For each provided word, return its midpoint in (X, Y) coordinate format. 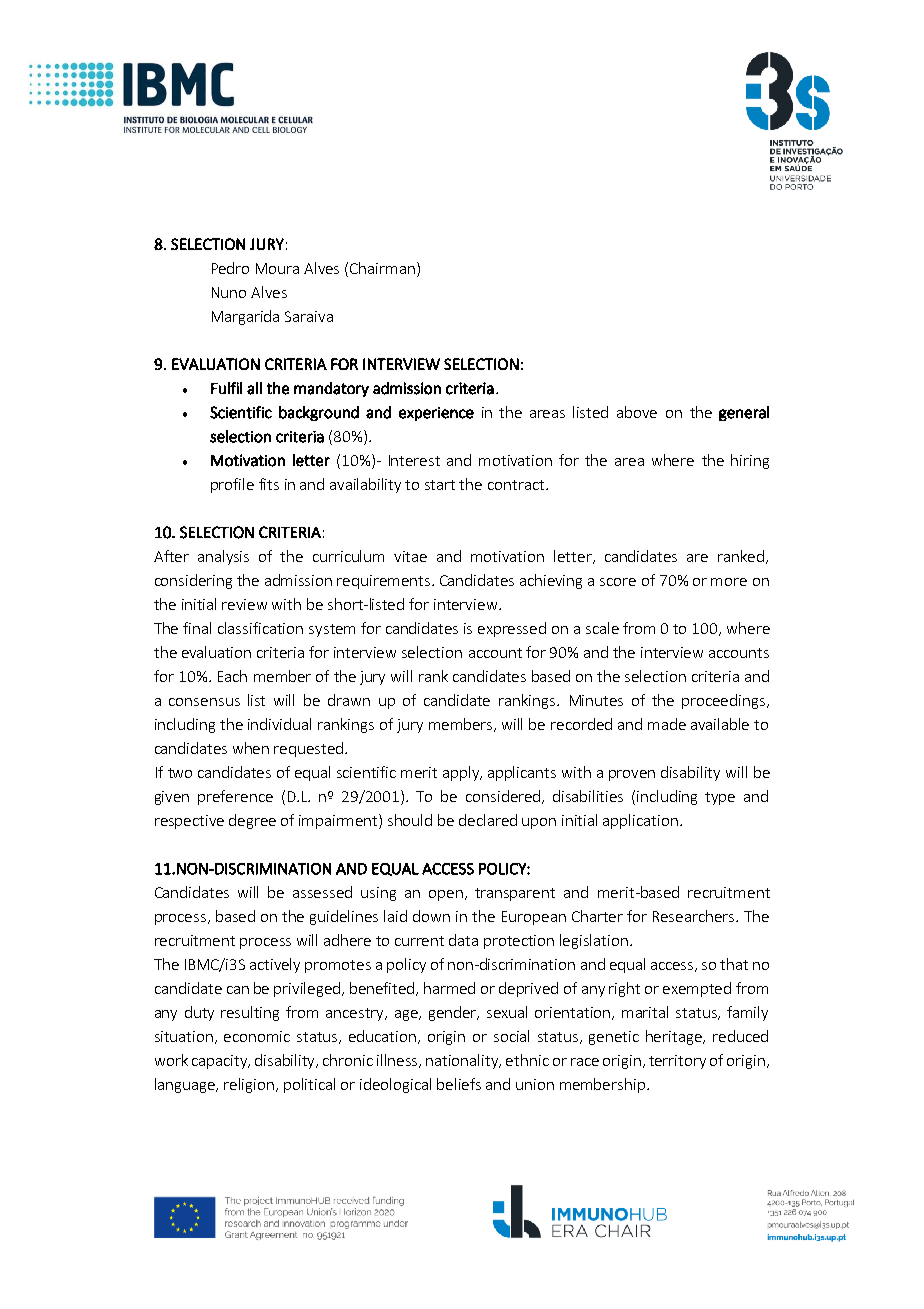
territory (677, 1062)
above (637, 412)
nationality (463, 1061)
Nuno (229, 292)
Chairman (382, 268)
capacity (221, 1062)
